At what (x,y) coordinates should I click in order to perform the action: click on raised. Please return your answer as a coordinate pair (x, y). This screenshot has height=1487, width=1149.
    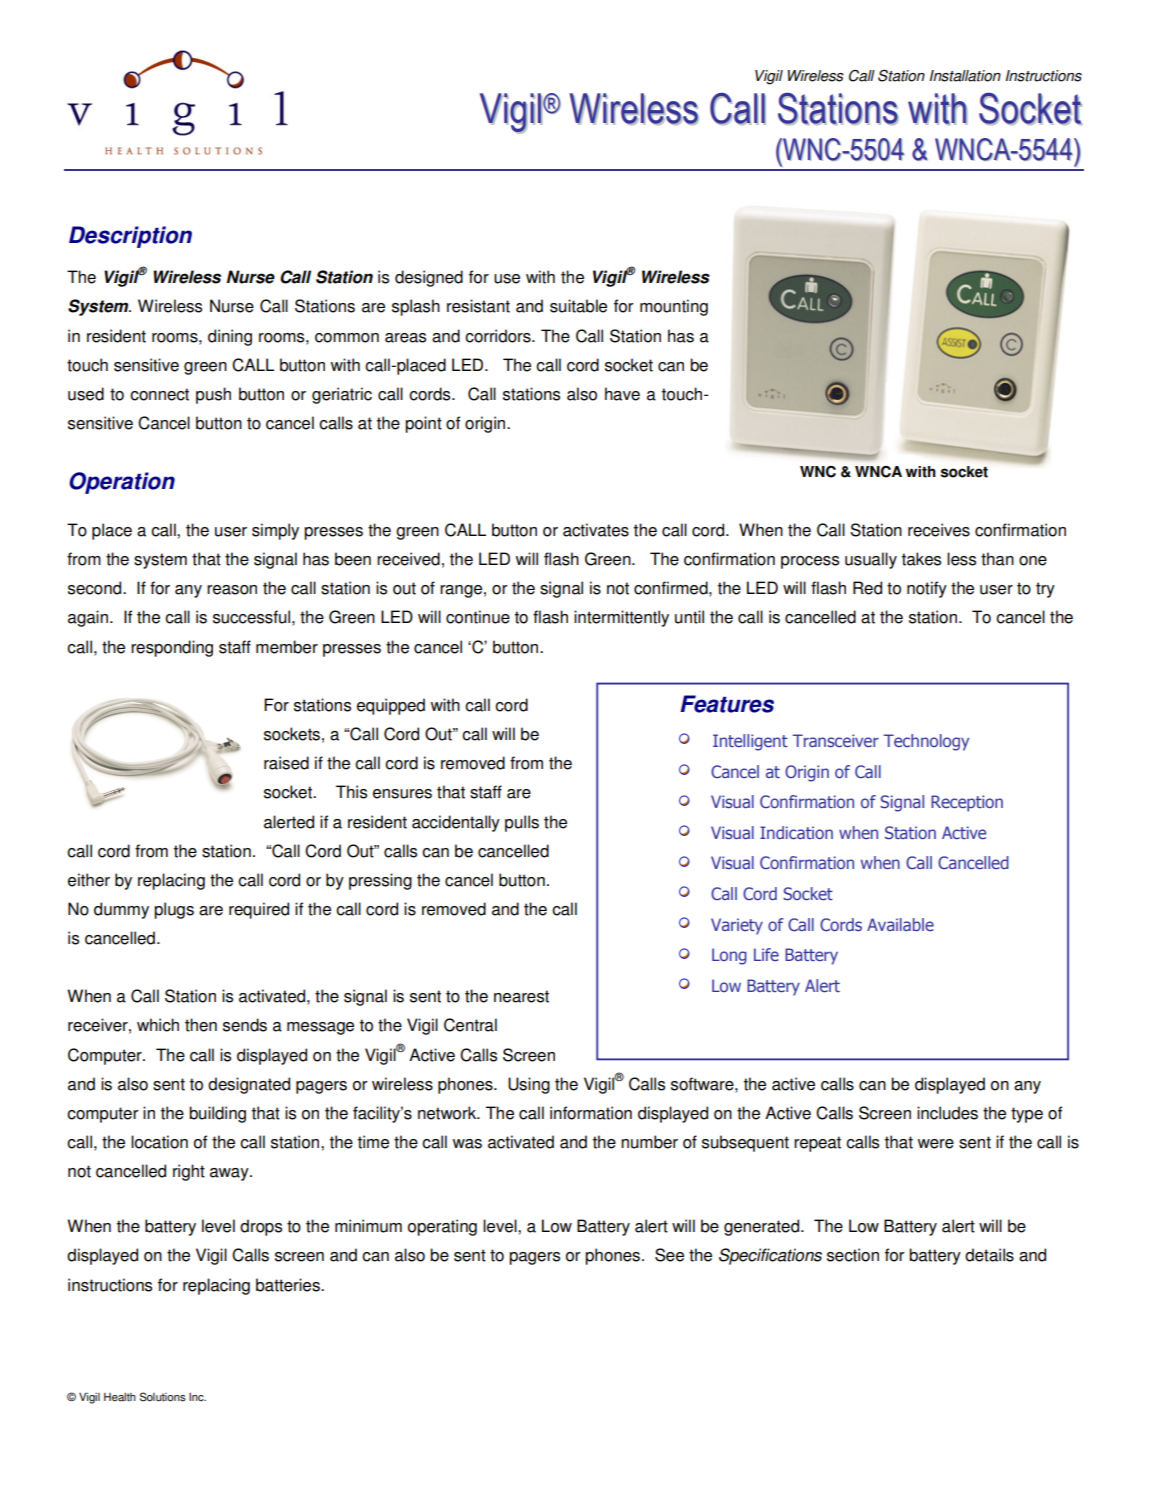
    Looking at the image, I should click on (286, 763).
